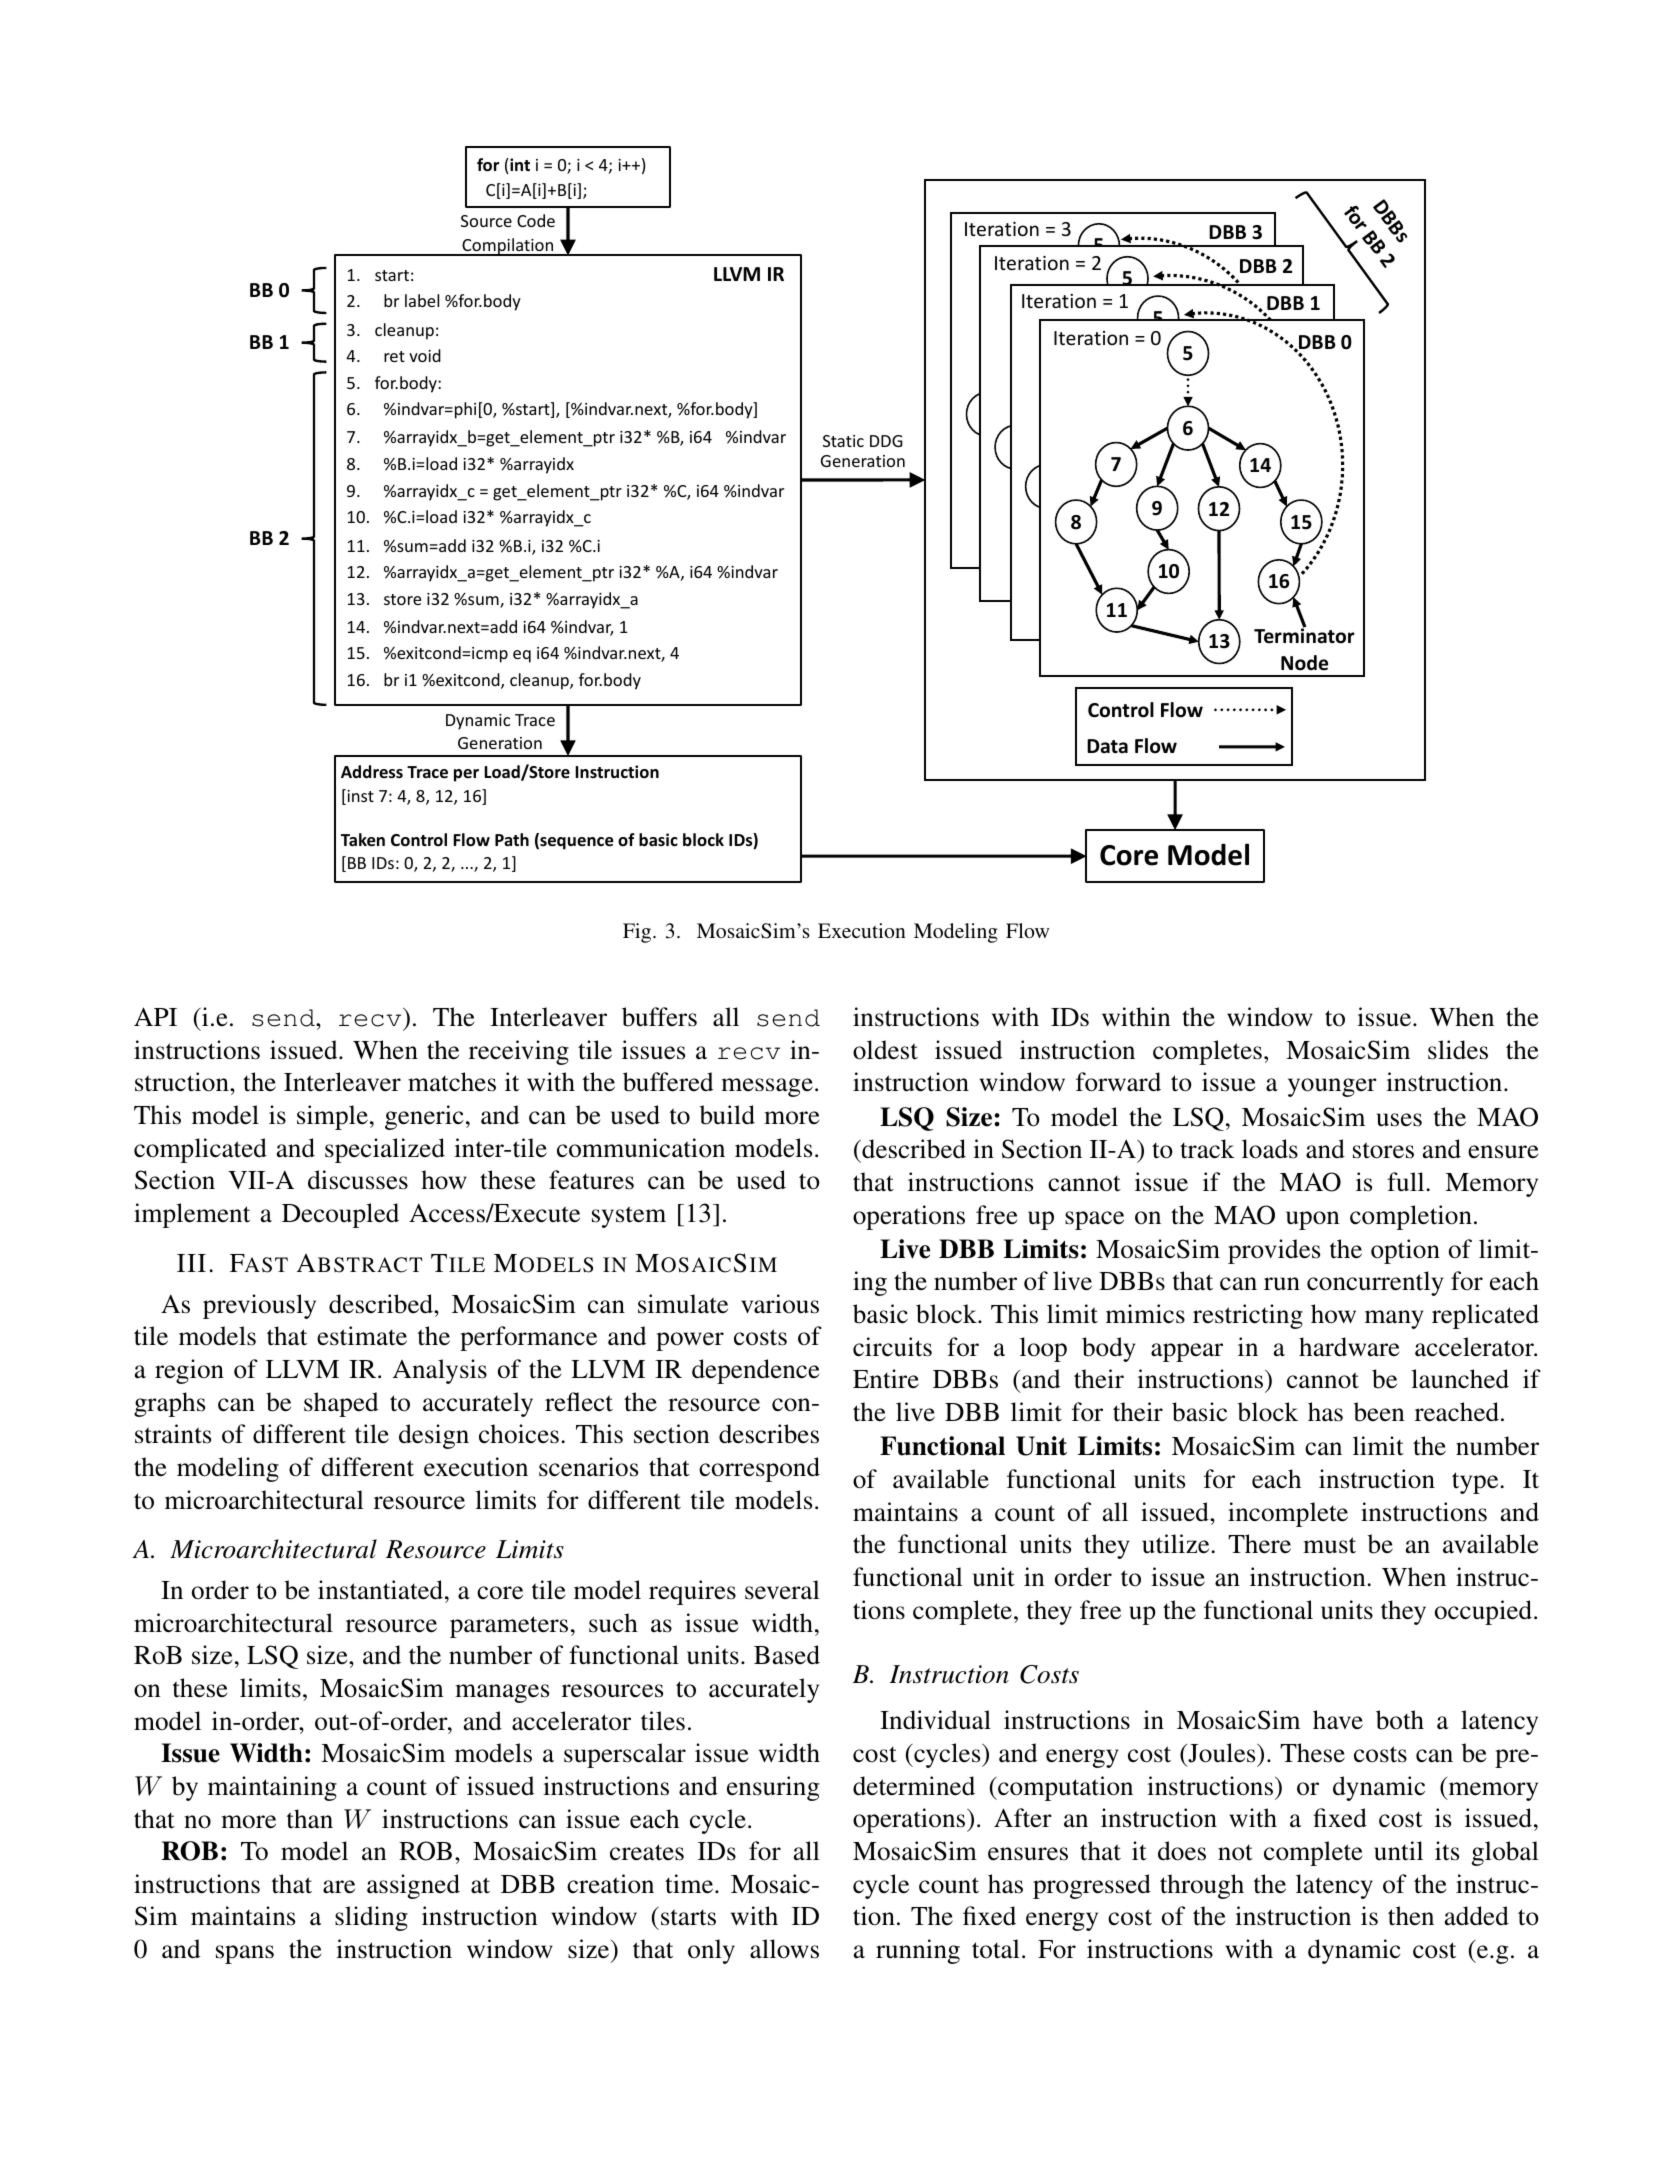 This screenshot has height=2165, width=1673. I want to click on correspond, so click(759, 1469).
